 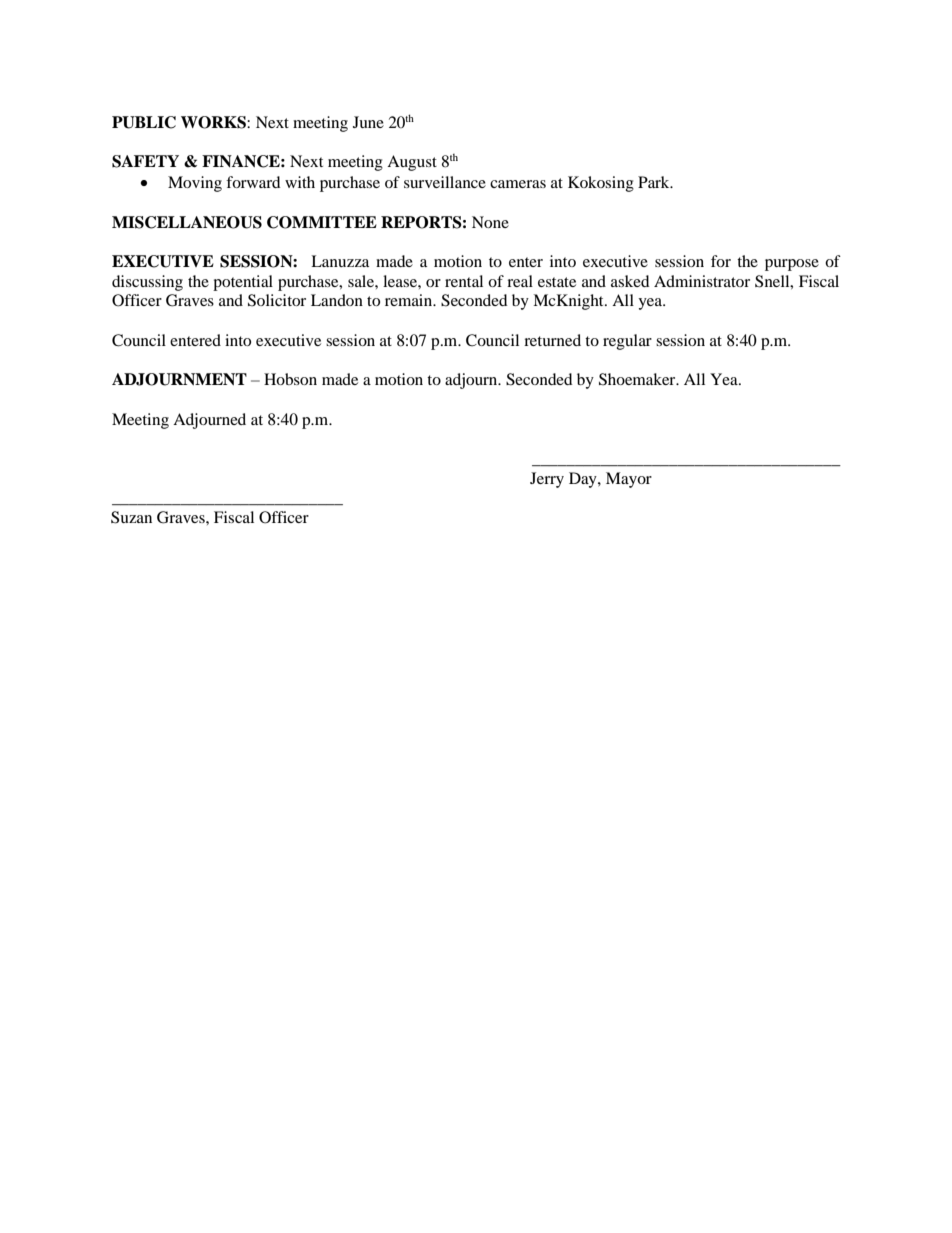 I want to click on Park, so click(x=655, y=182).
